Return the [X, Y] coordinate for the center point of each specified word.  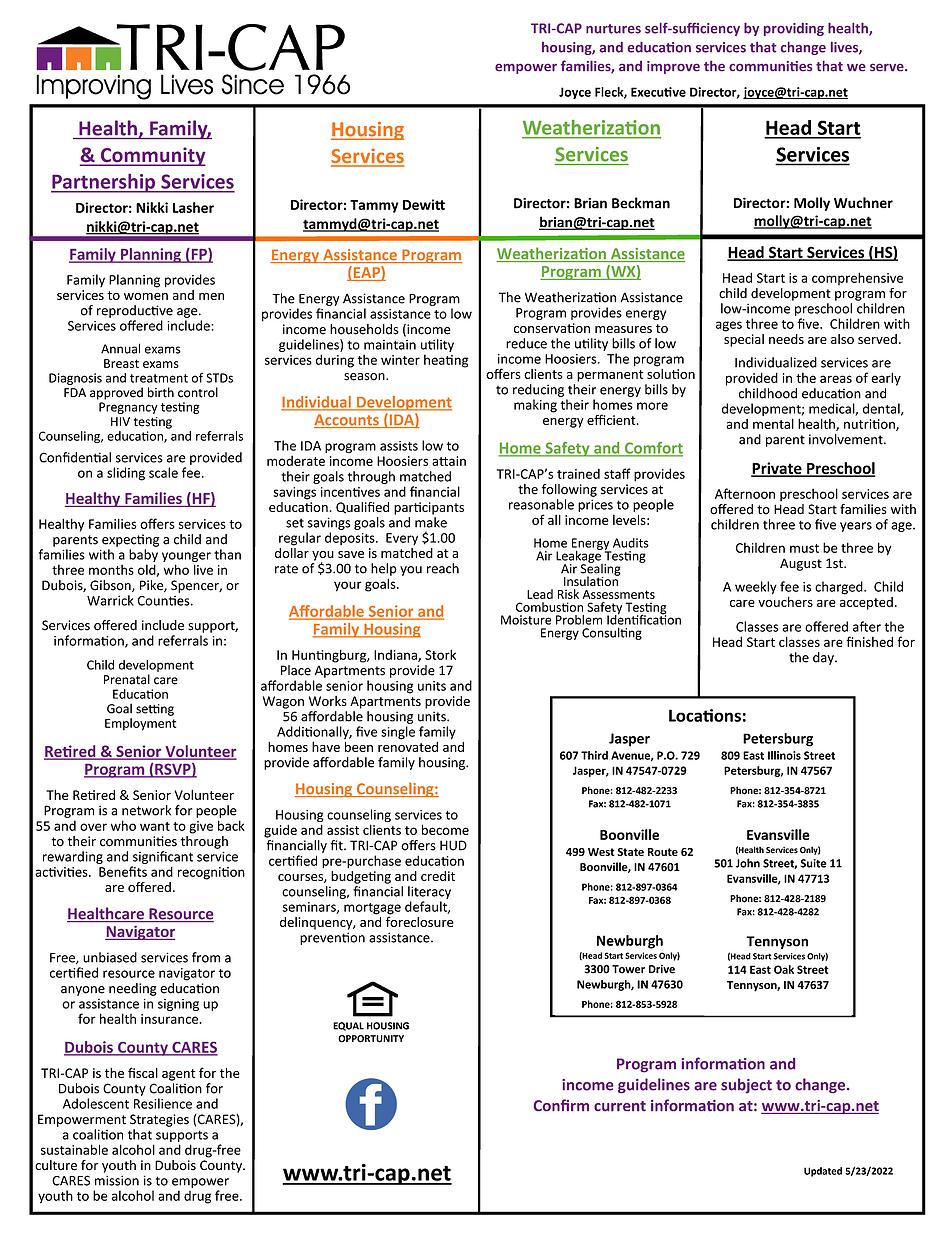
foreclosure [420, 920]
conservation [552, 328]
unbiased [110, 957]
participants [429, 508]
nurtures [613, 29]
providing [794, 29]
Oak [784, 969]
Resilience [163, 1103]
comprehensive [857, 278]
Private [777, 469]
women [146, 296]
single [398, 733]
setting [155, 710]
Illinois [784, 755]
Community [152, 156]
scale [163, 472]
